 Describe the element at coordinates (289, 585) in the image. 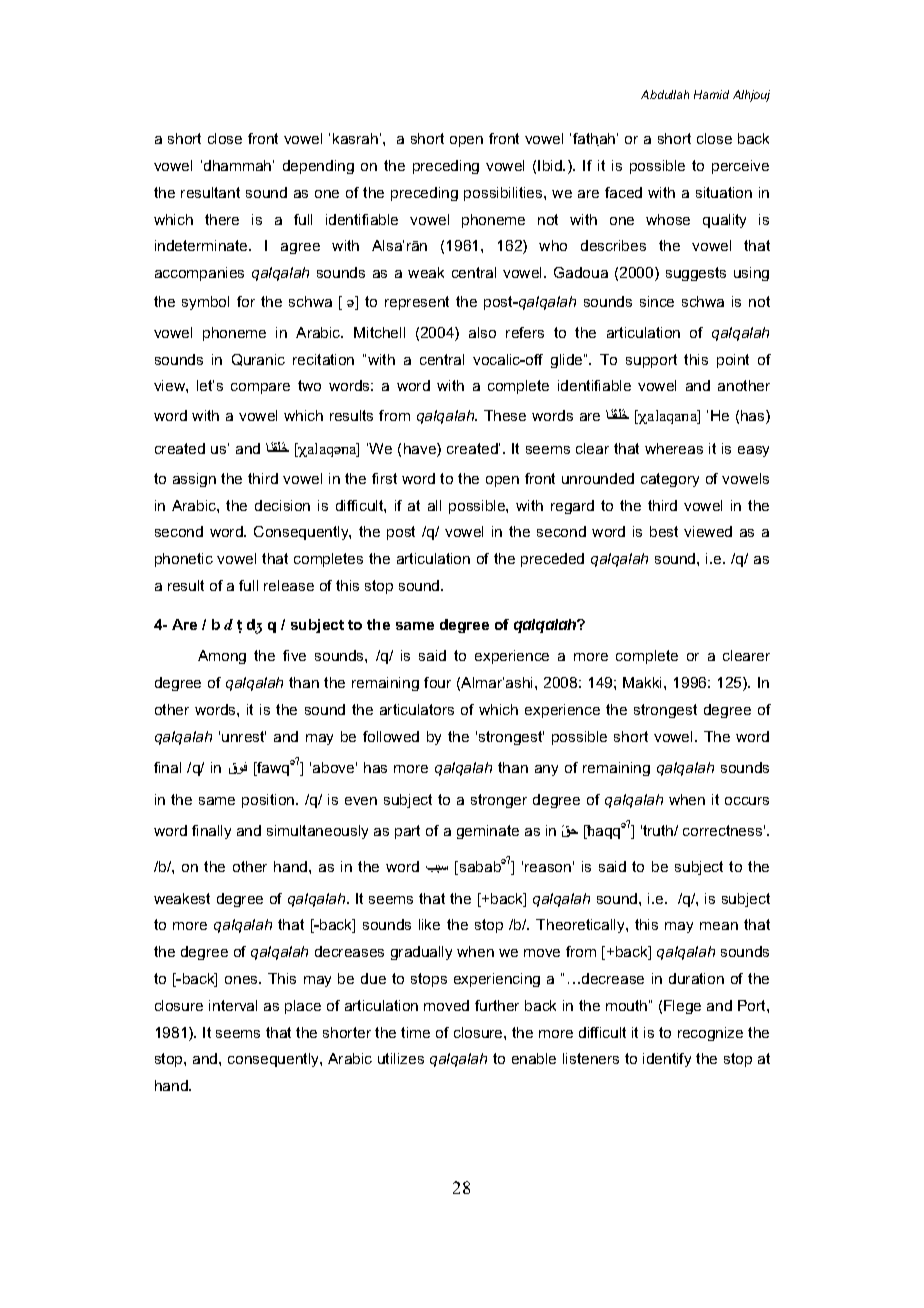

I see `release` at that location.
